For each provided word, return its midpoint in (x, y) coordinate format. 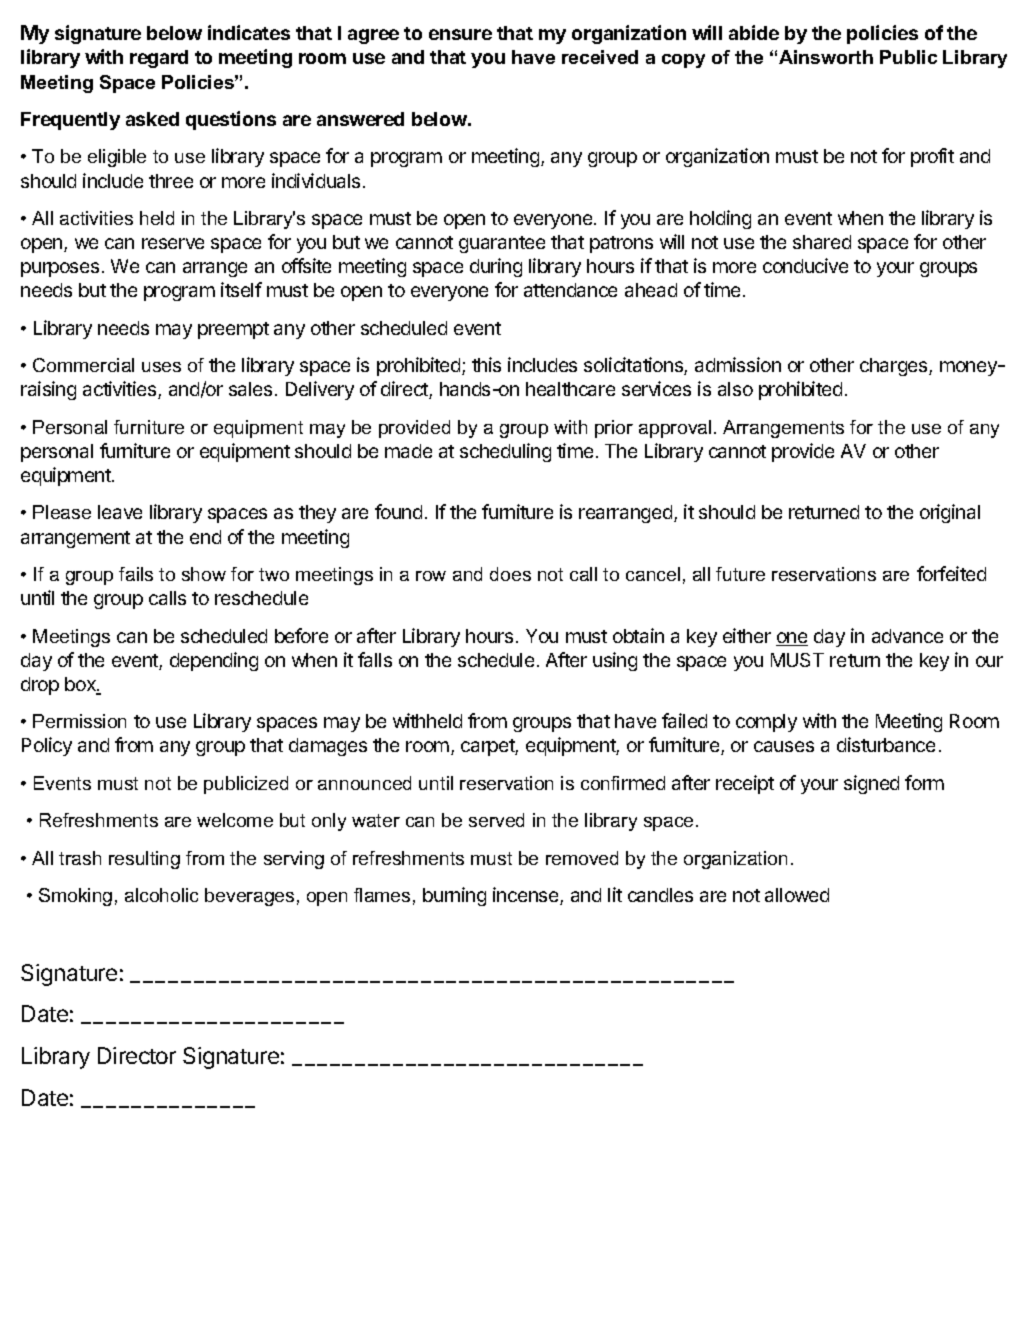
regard (159, 59)
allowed (797, 895)
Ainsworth (826, 57)
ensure (460, 34)
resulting (144, 860)
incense (527, 896)
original (950, 513)
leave (120, 512)
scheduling (505, 452)
